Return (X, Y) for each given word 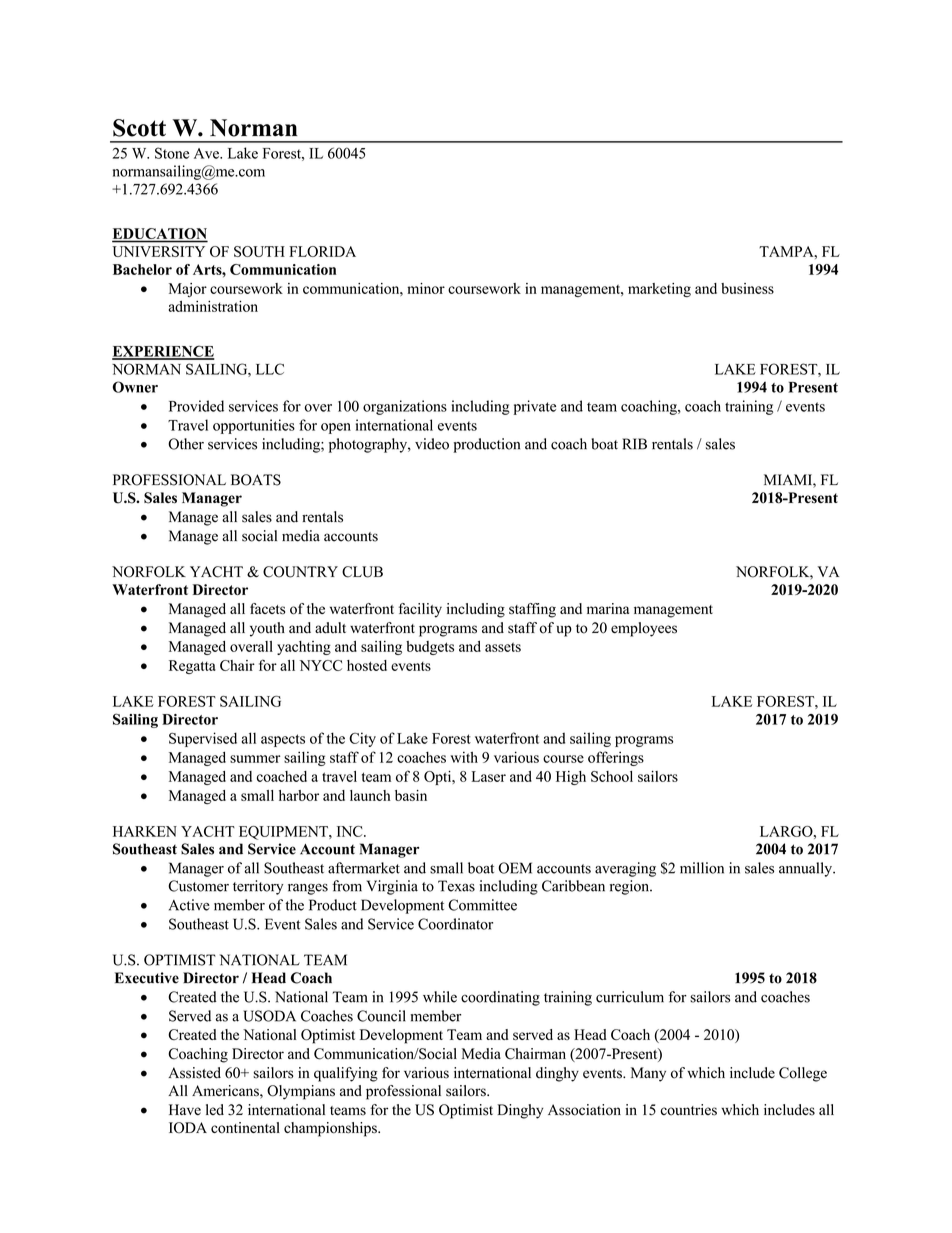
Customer (198, 886)
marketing (659, 290)
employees (644, 629)
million (702, 868)
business (747, 288)
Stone (172, 153)
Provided (196, 406)
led (215, 1110)
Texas (456, 886)
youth (267, 629)
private (534, 407)
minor (426, 288)
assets (503, 647)
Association (584, 1110)
